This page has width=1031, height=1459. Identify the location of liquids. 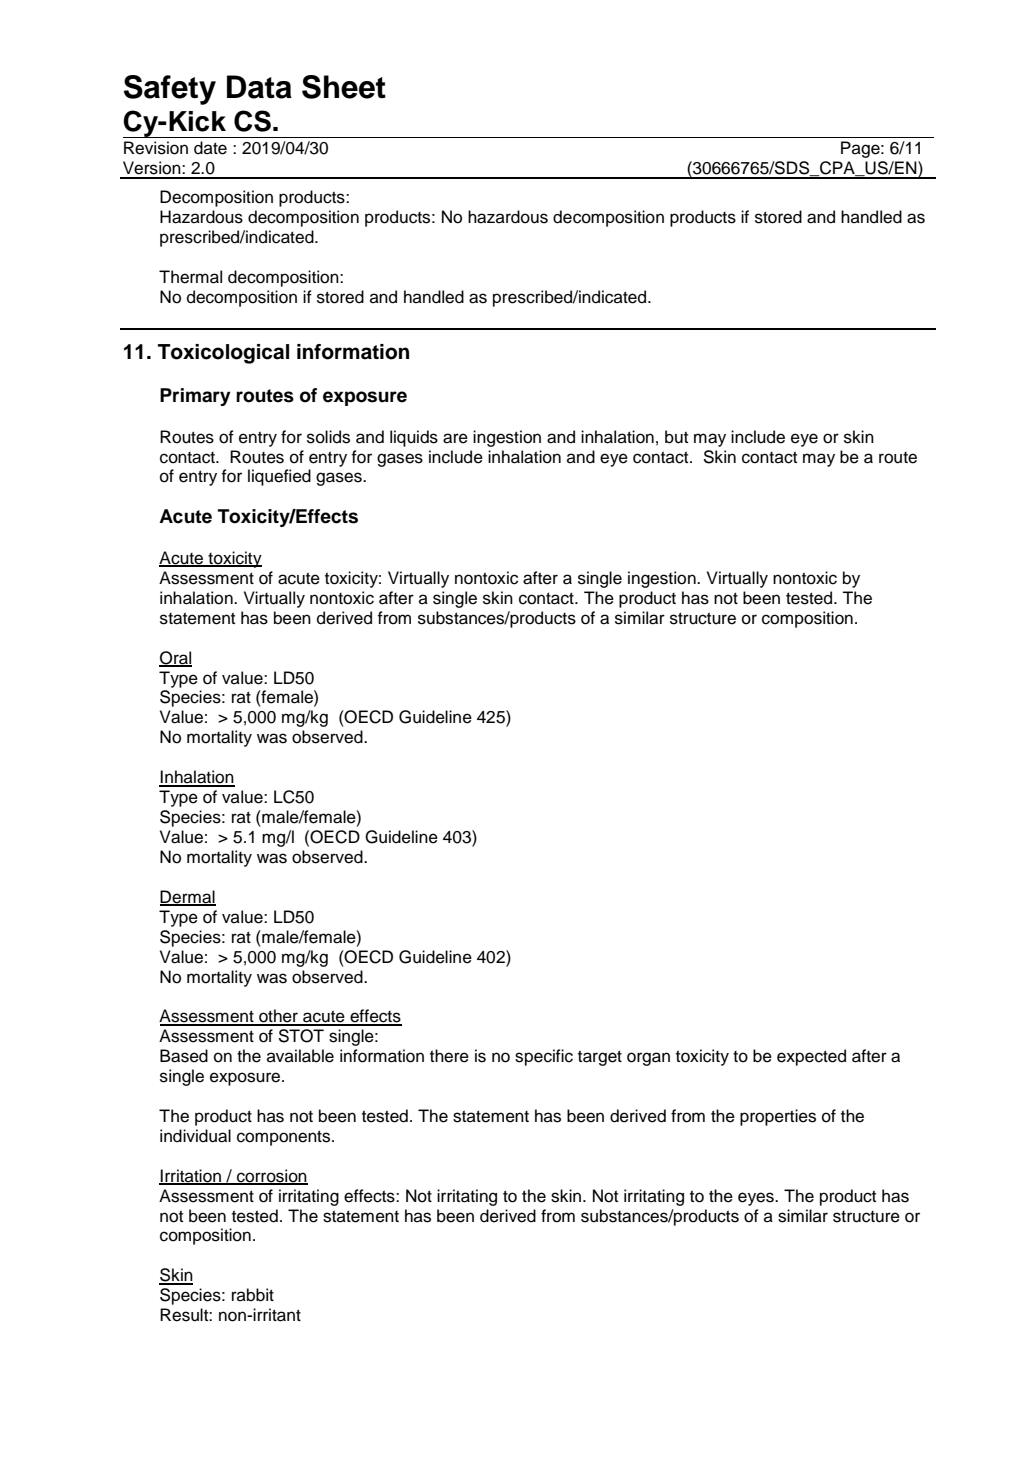
(414, 438).
